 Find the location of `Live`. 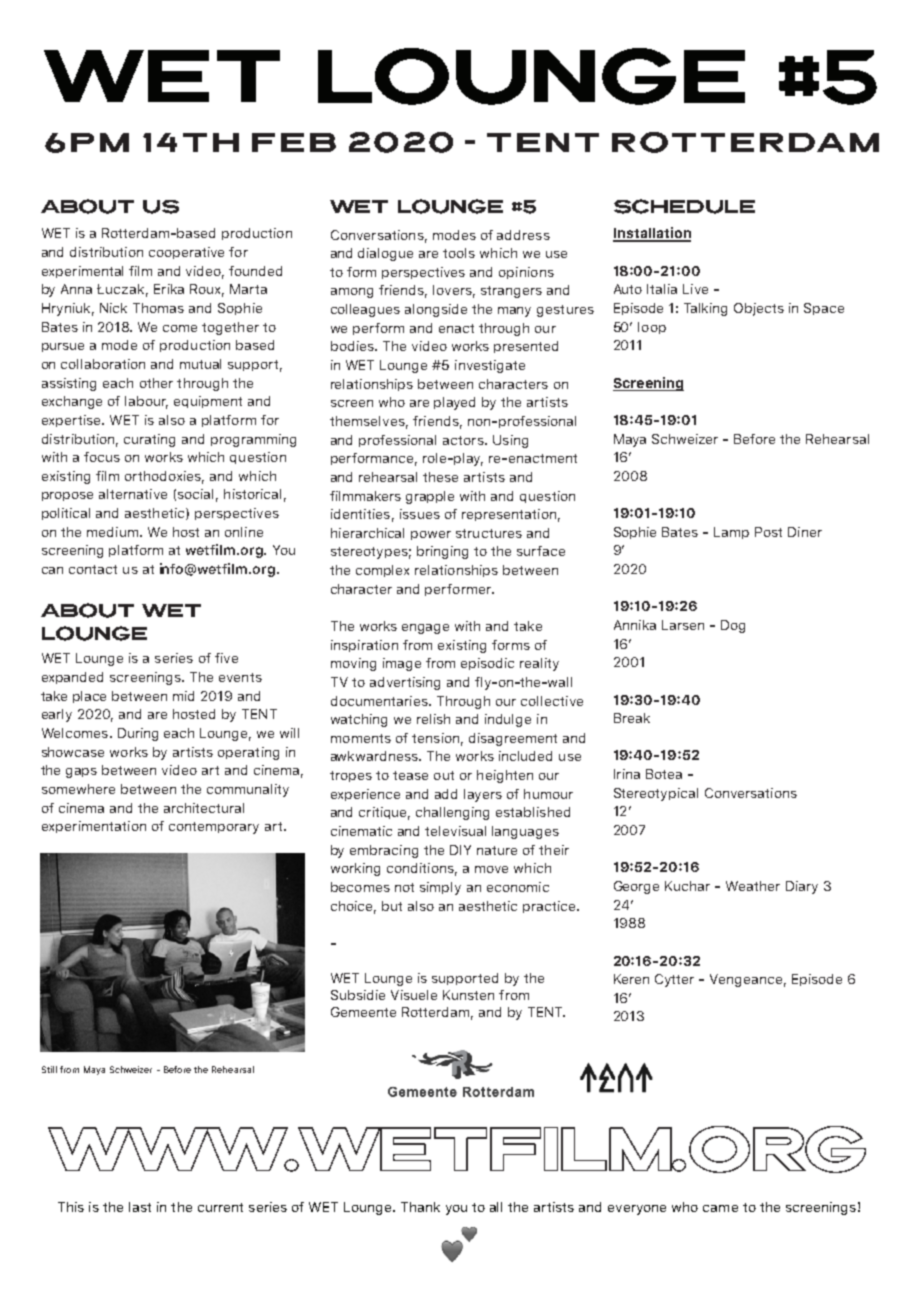

Live is located at coordinates (695, 289).
